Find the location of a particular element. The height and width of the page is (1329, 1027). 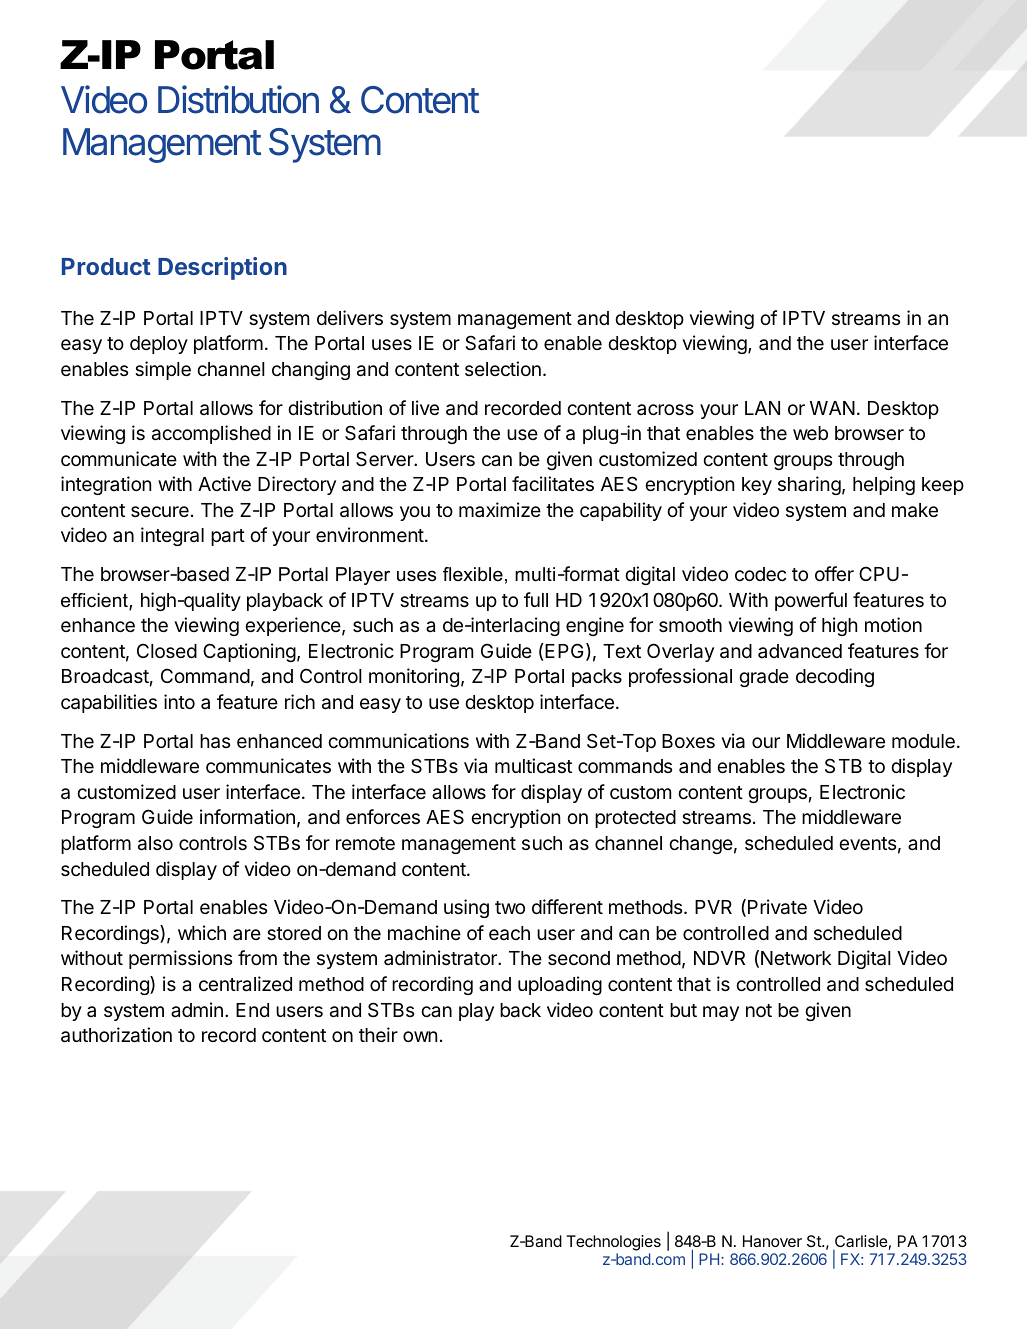

authorization is located at coordinates (116, 1035).
